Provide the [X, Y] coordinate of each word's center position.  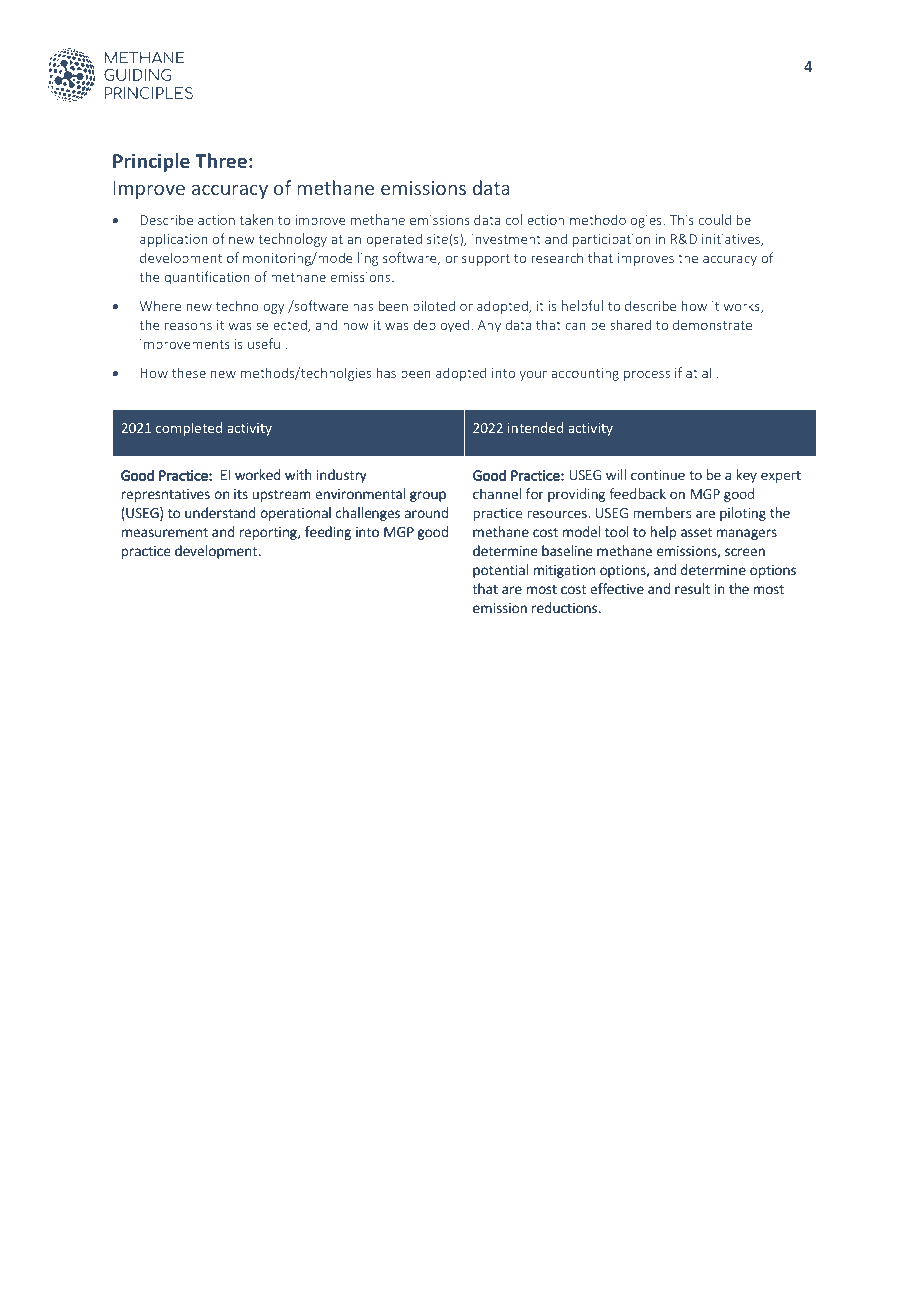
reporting [269, 533]
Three [221, 160]
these [189, 372]
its [240, 494]
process [647, 375]
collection [535, 219]
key [747, 476]
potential [501, 571]
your [533, 376]
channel [497, 493]
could [715, 219]
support [486, 260]
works [743, 306]
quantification [207, 278]
